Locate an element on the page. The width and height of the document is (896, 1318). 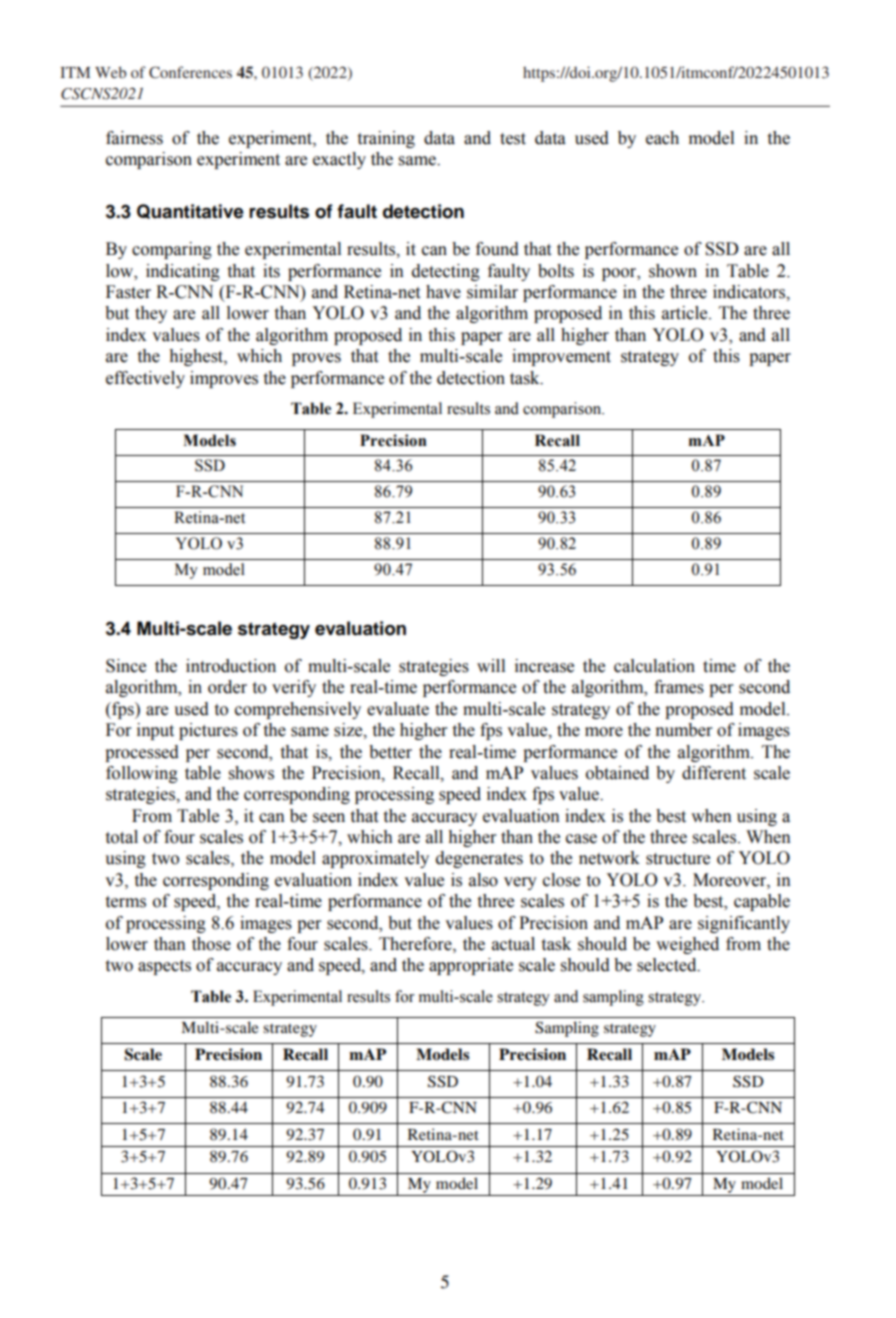
those is located at coordinates (211, 944).
